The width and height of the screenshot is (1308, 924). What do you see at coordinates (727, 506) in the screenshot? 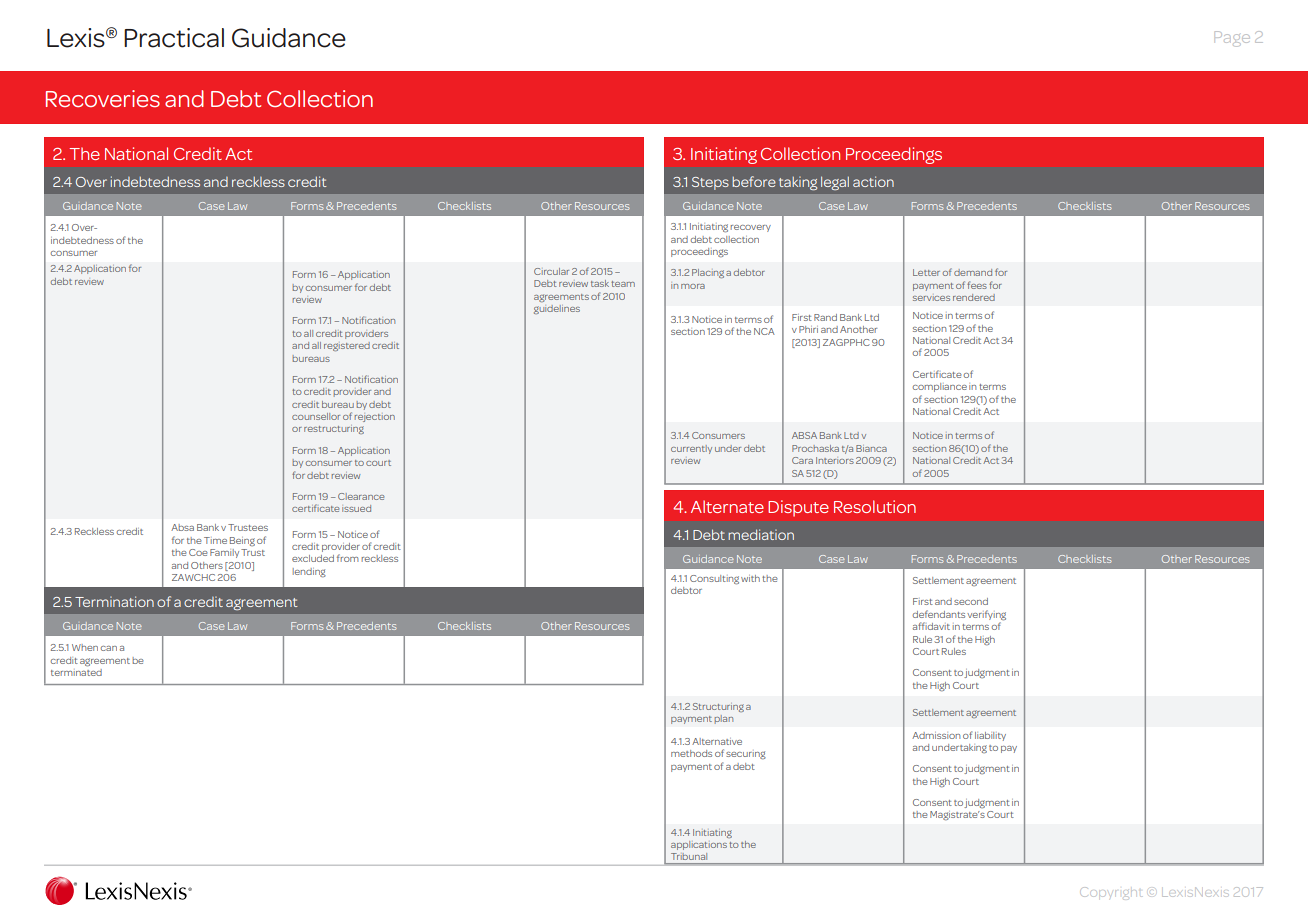
I see `Alternate` at bounding box center [727, 506].
